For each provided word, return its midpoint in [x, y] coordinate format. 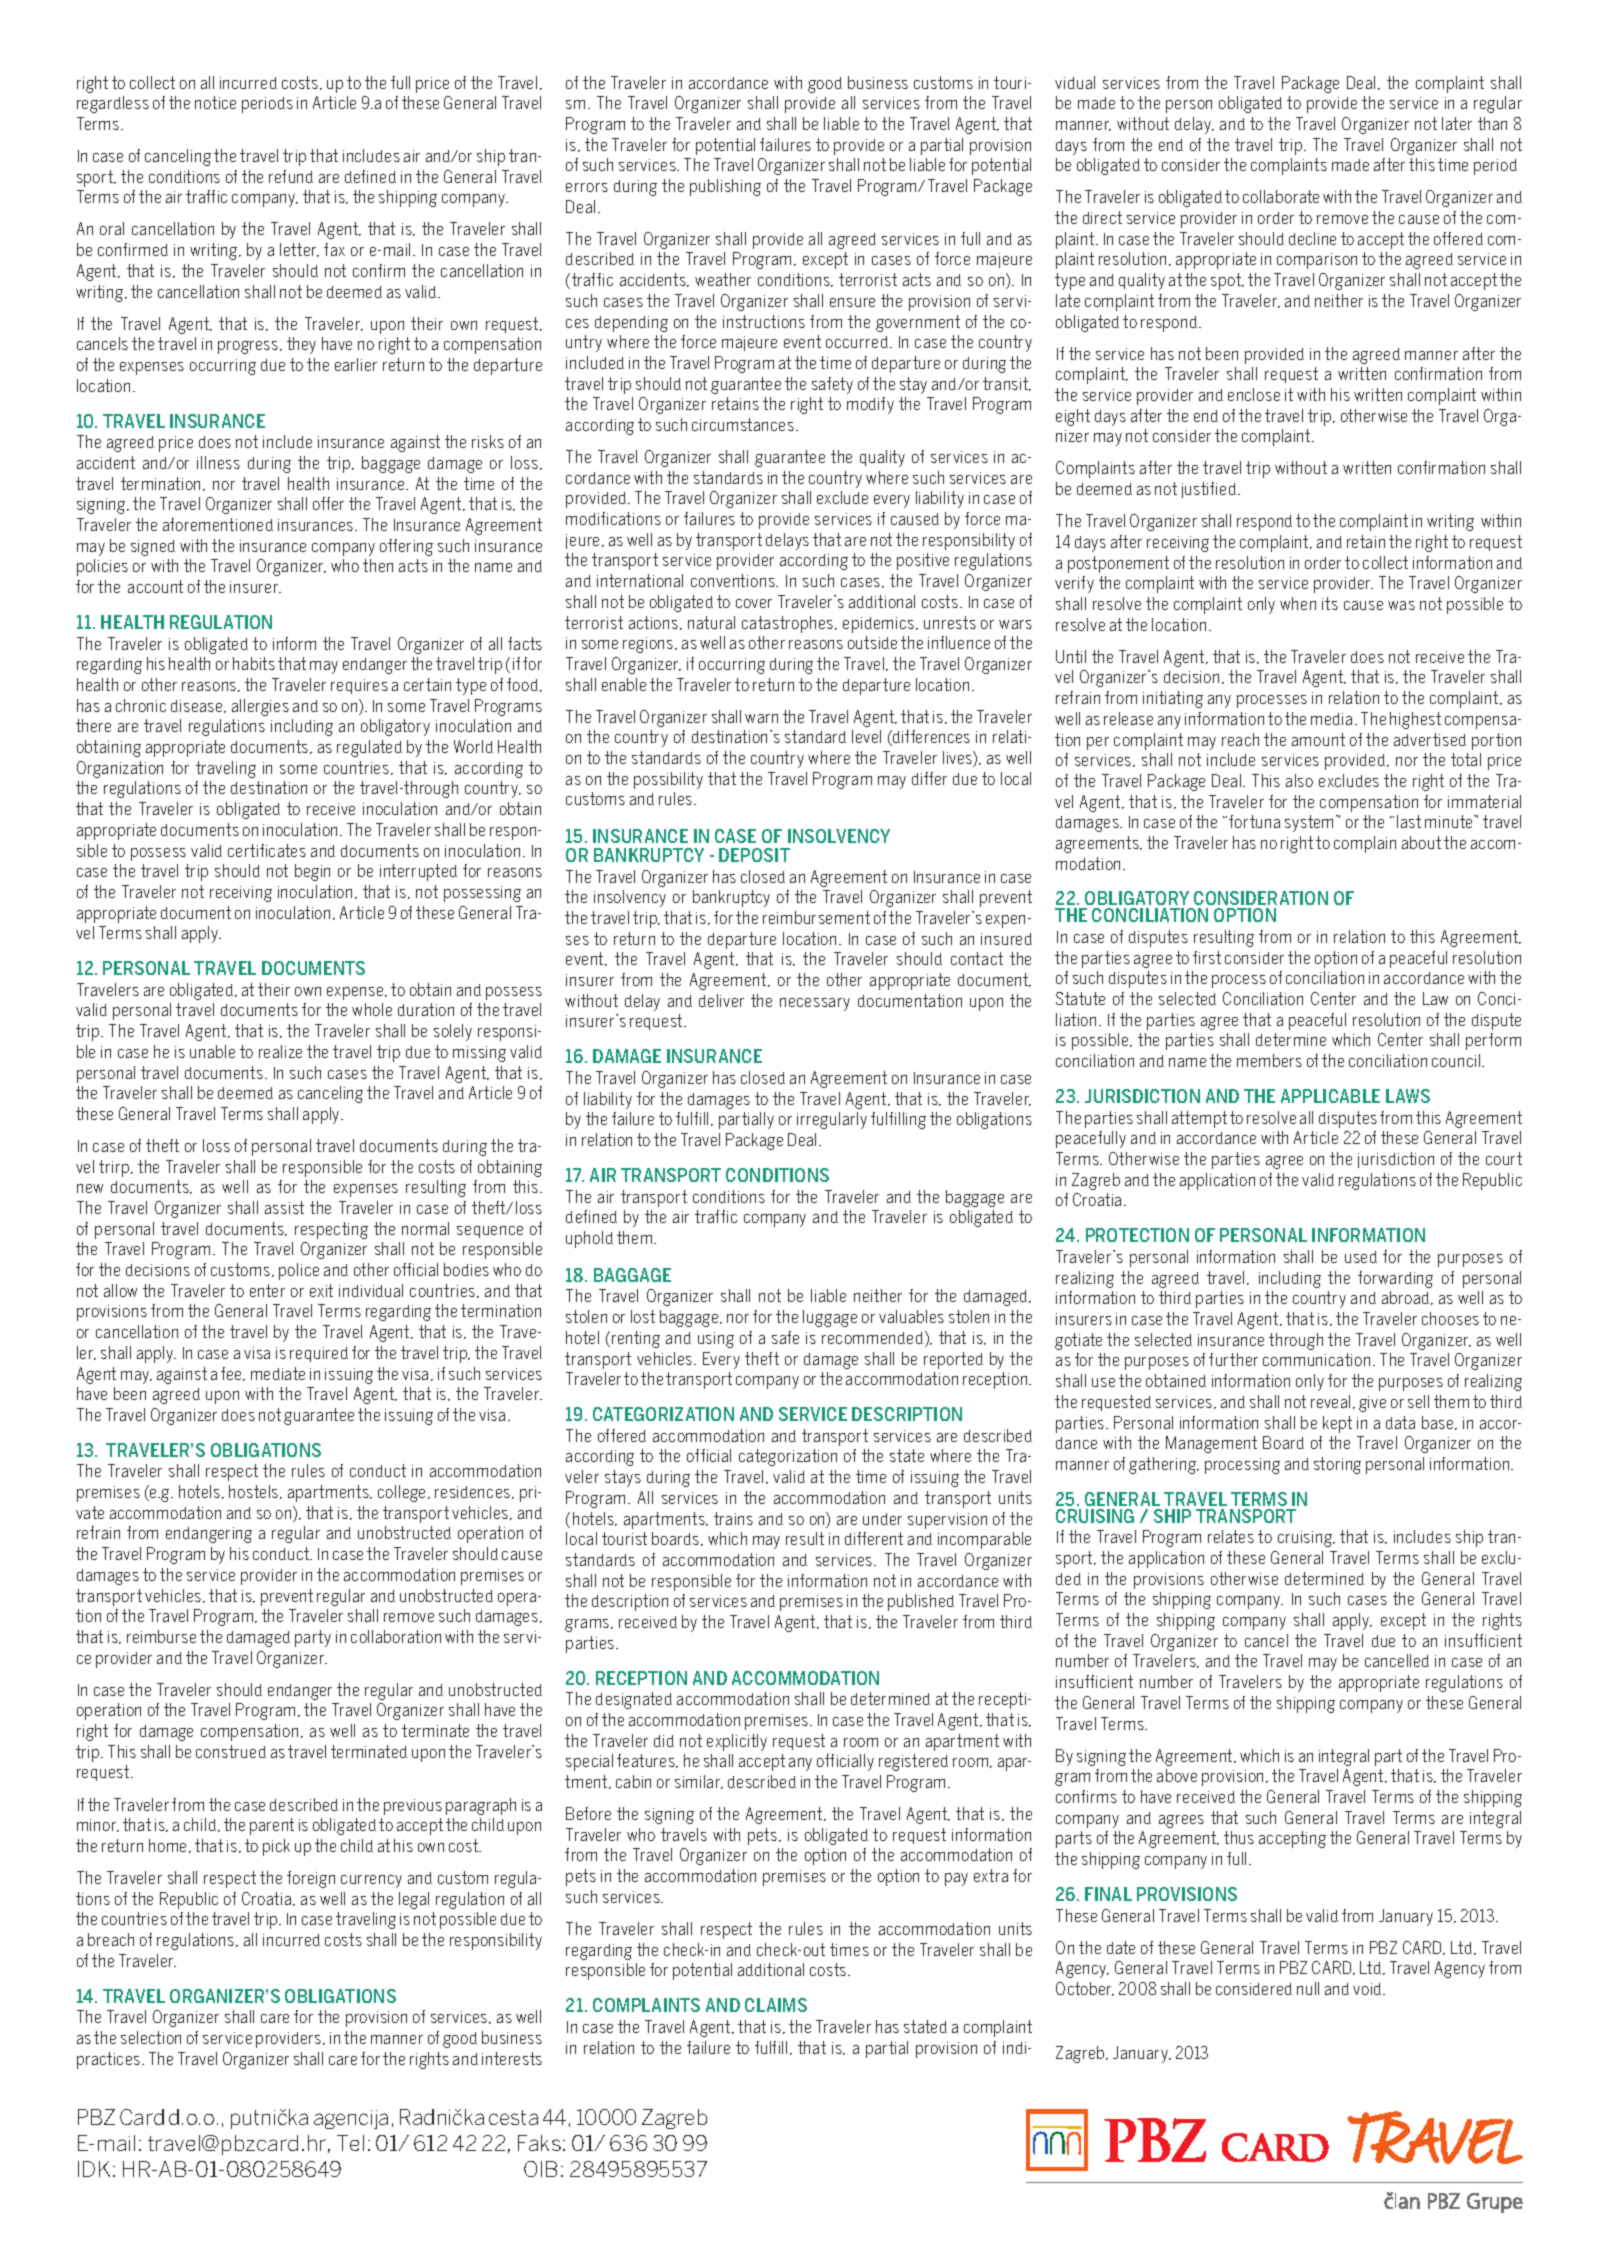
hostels [255, 1492]
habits [254, 663]
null [1308, 1988]
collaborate [1281, 196]
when [1298, 603]
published [921, 1602]
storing [1337, 1465]
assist [284, 1207]
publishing [725, 187]
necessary [815, 1004]
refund [291, 176]
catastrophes [789, 624]
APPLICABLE [1330, 1096]
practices [110, 2060]
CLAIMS [776, 2005]
